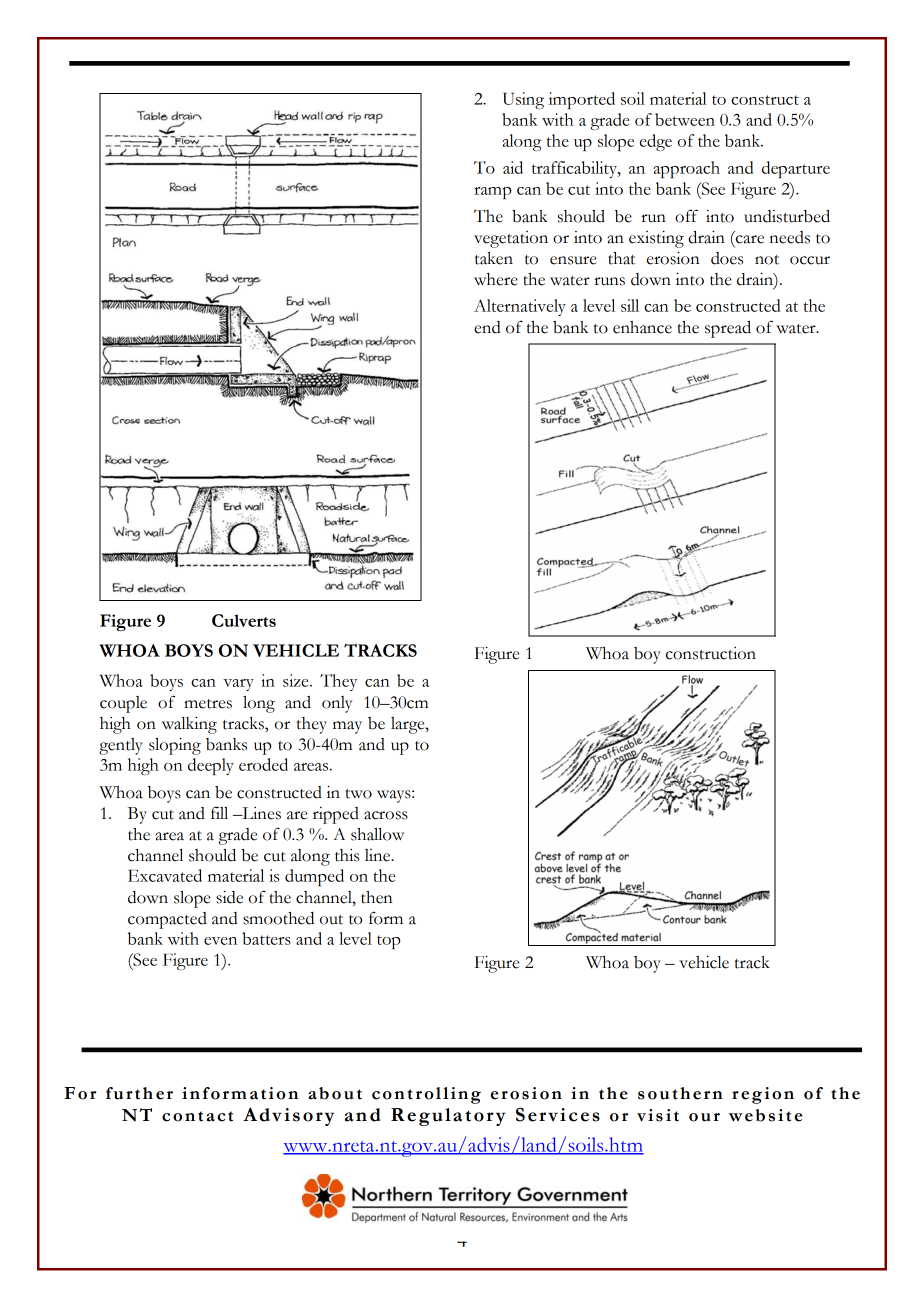 Image resolution: width=924 pixels, height=1308 pixels. I want to click on aid, so click(513, 167).
